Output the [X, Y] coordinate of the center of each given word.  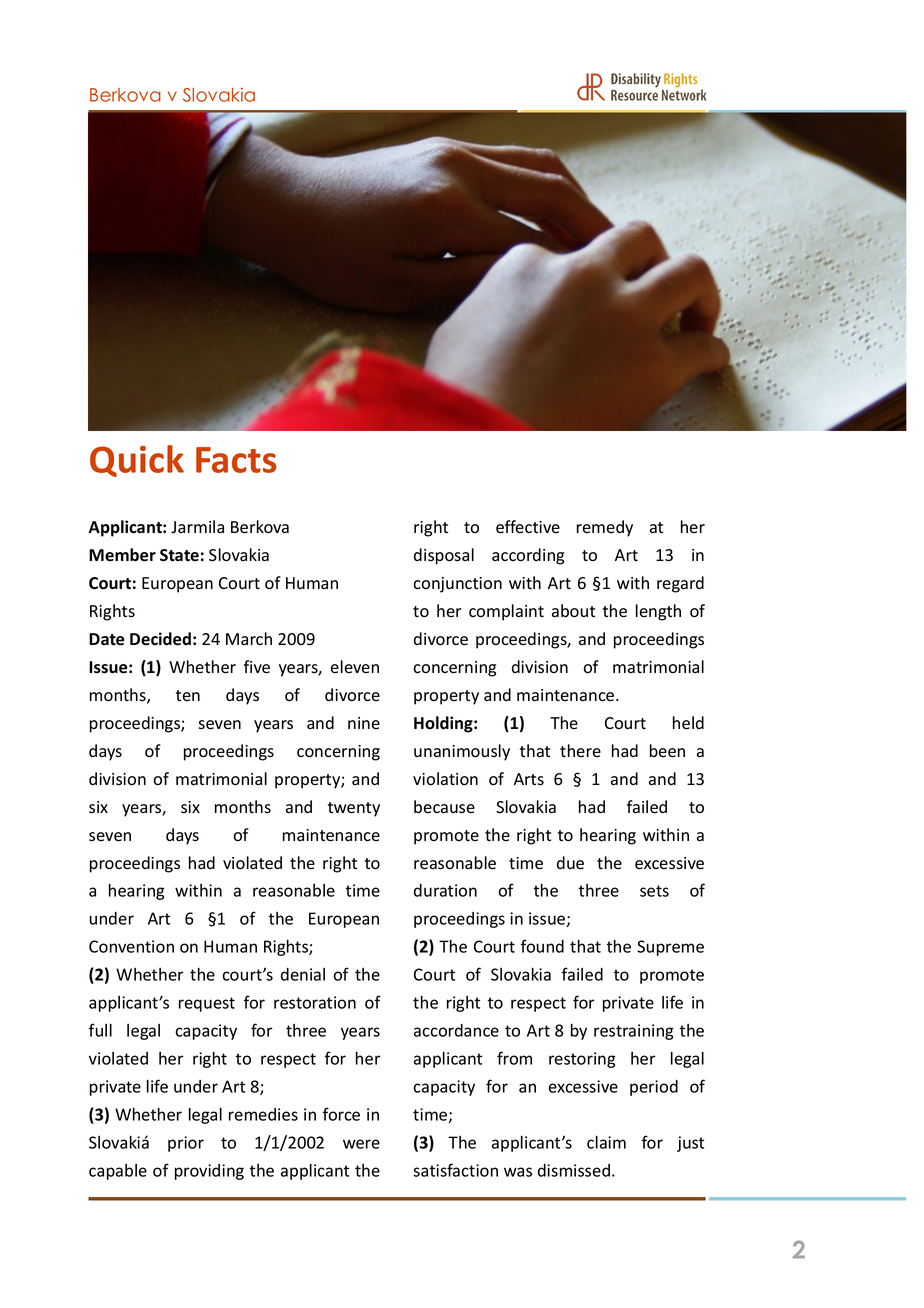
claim [606, 1142]
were [361, 1144]
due [570, 863]
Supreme [670, 948]
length [658, 612]
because [444, 807]
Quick [137, 461]
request [207, 1004]
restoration [315, 1002]
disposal [444, 556]
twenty [354, 809]
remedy [605, 528]
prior [186, 1144]
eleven [355, 666]
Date [106, 639]
